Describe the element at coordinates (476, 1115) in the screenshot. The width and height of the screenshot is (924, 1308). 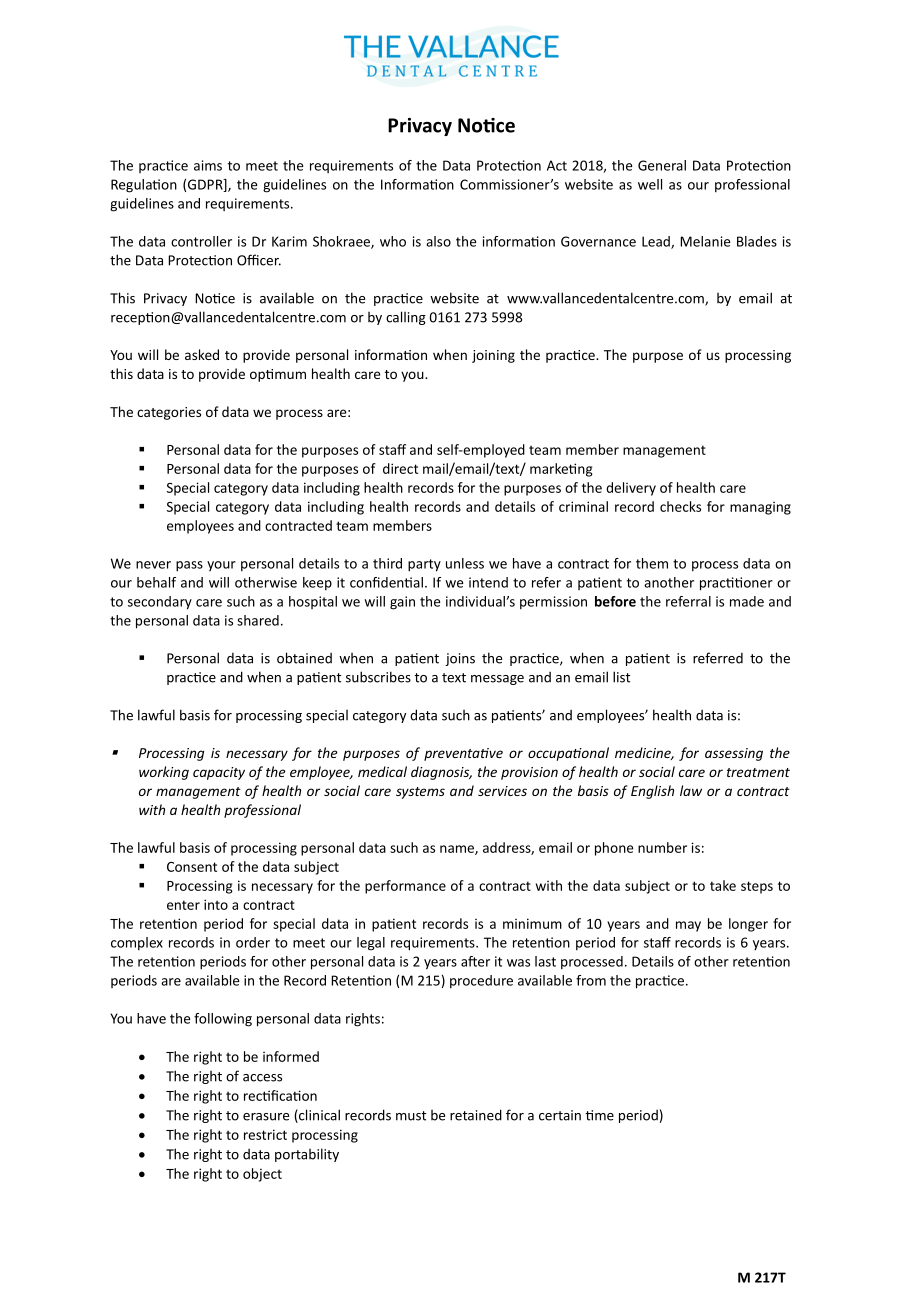
I see `retained` at that location.
